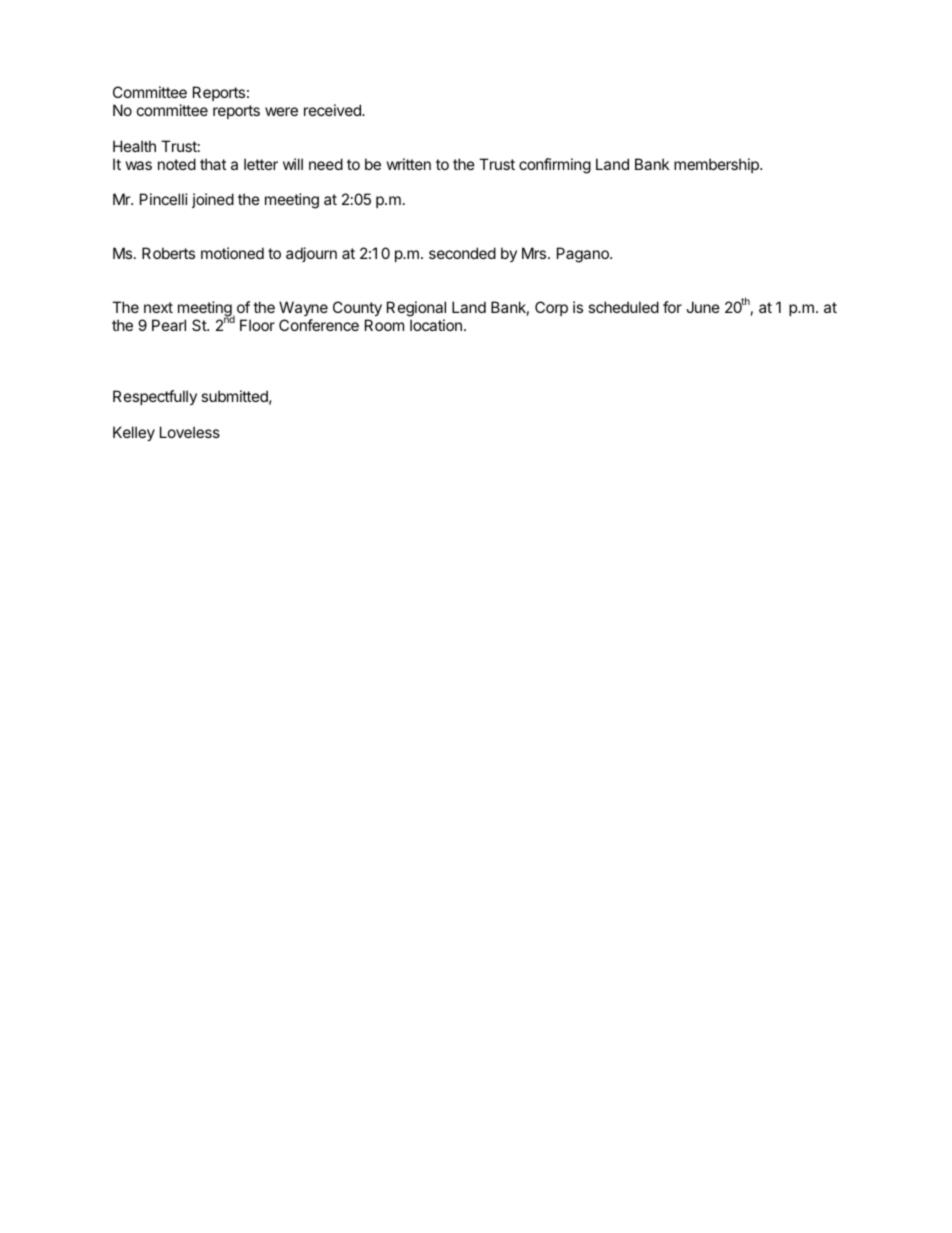 The width and height of the screenshot is (952, 1233). I want to click on scheduled, so click(623, 307).
